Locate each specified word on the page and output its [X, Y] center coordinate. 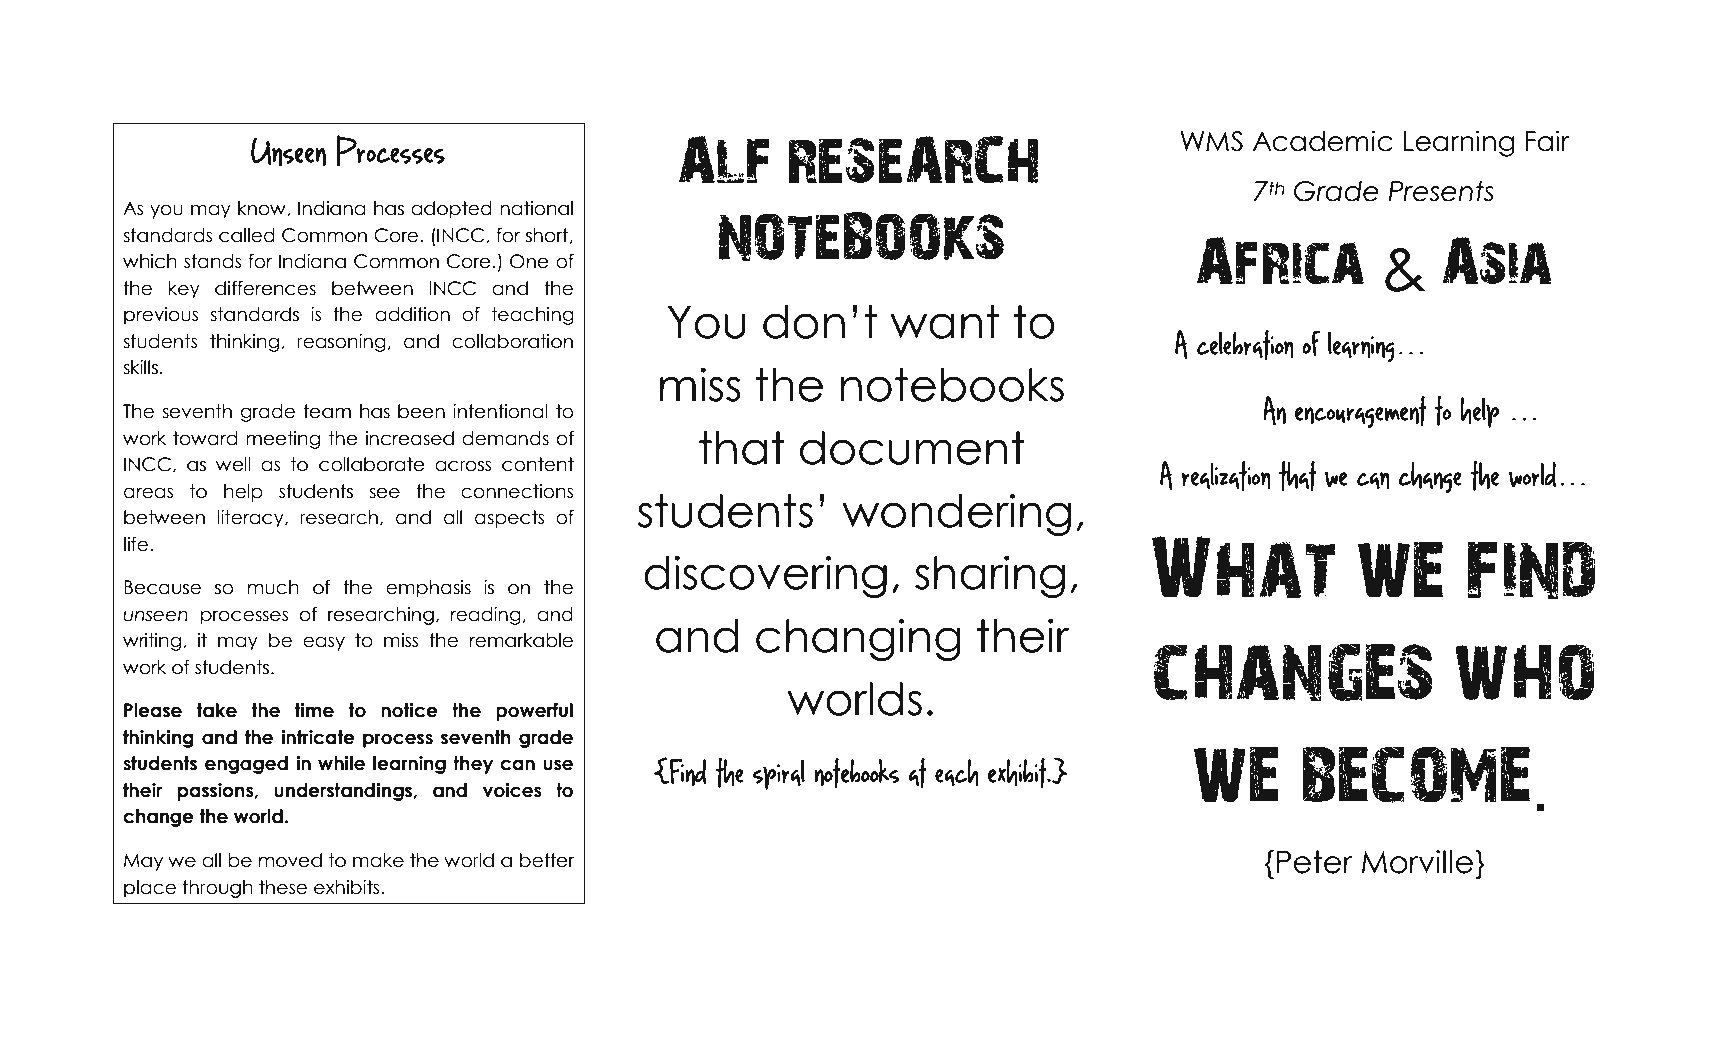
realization [1226, 476]
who [1525, 672]
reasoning [341, 343]
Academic [1322, 141]
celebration [1245, 345]
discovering [765, 576]
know [263, 209]
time [314, 710]
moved [290, 860]
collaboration [512, 341]
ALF [724, 160]
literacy [251, 519]
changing [858, 639]
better [547, 860]
